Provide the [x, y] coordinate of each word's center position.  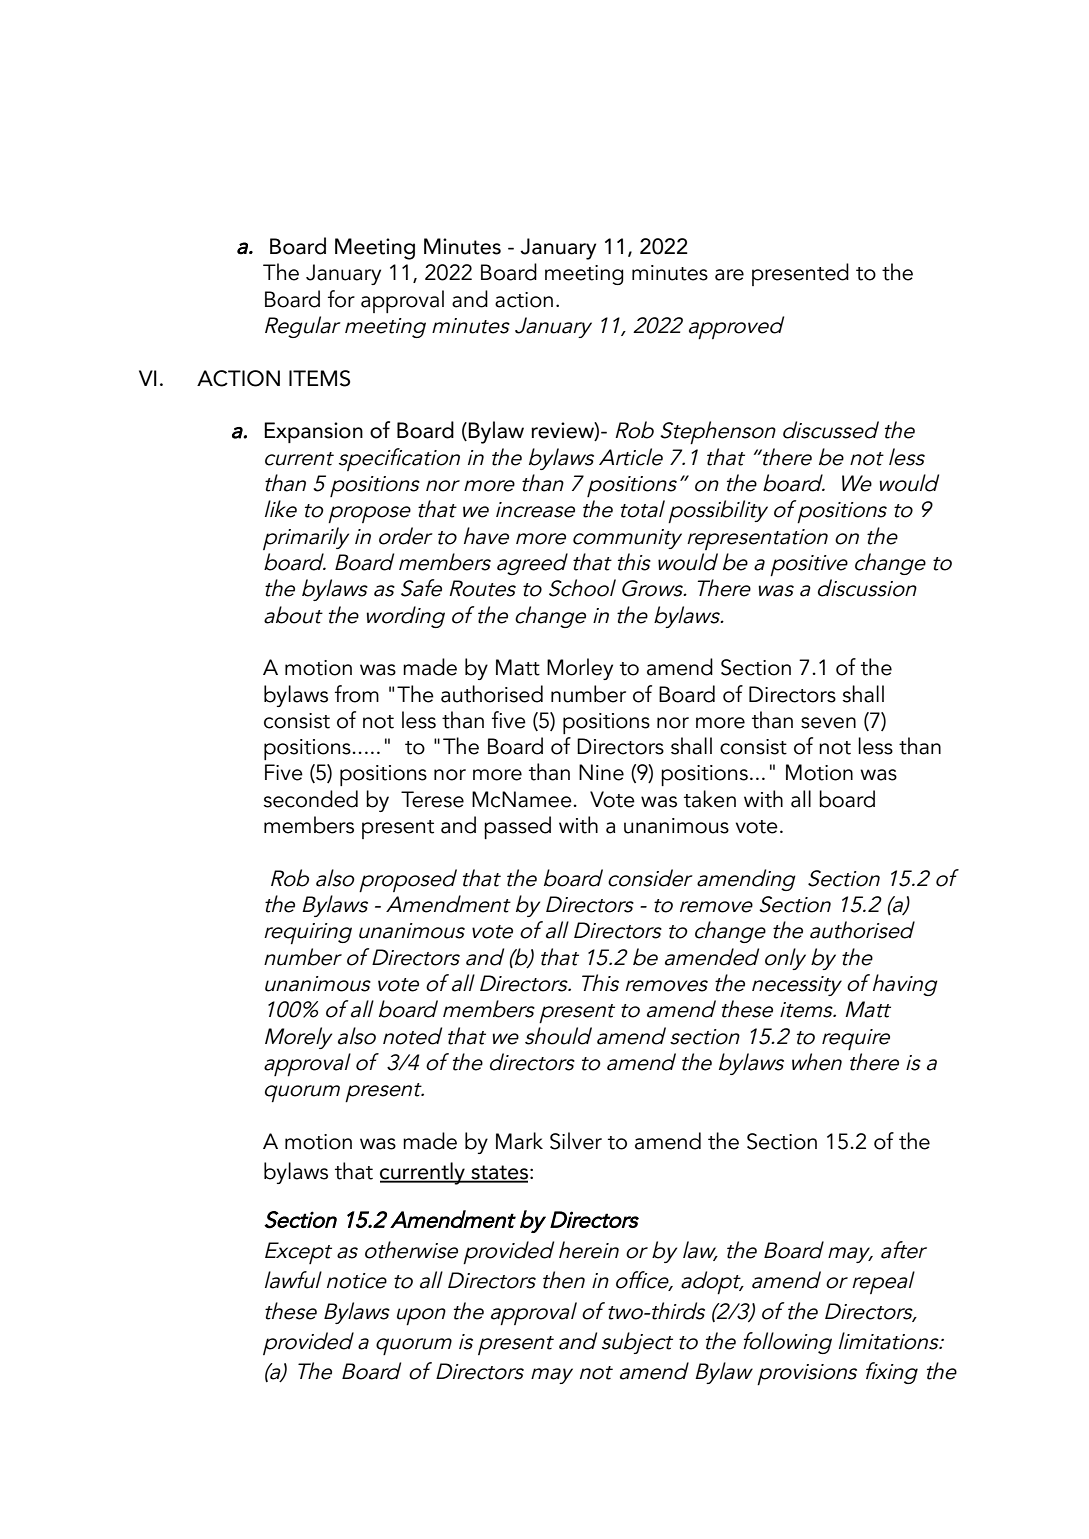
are [729, 275]
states [498, 1173]
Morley [580, 669]
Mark [519, 1141]
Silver [576, 1141]
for [341, 299]
